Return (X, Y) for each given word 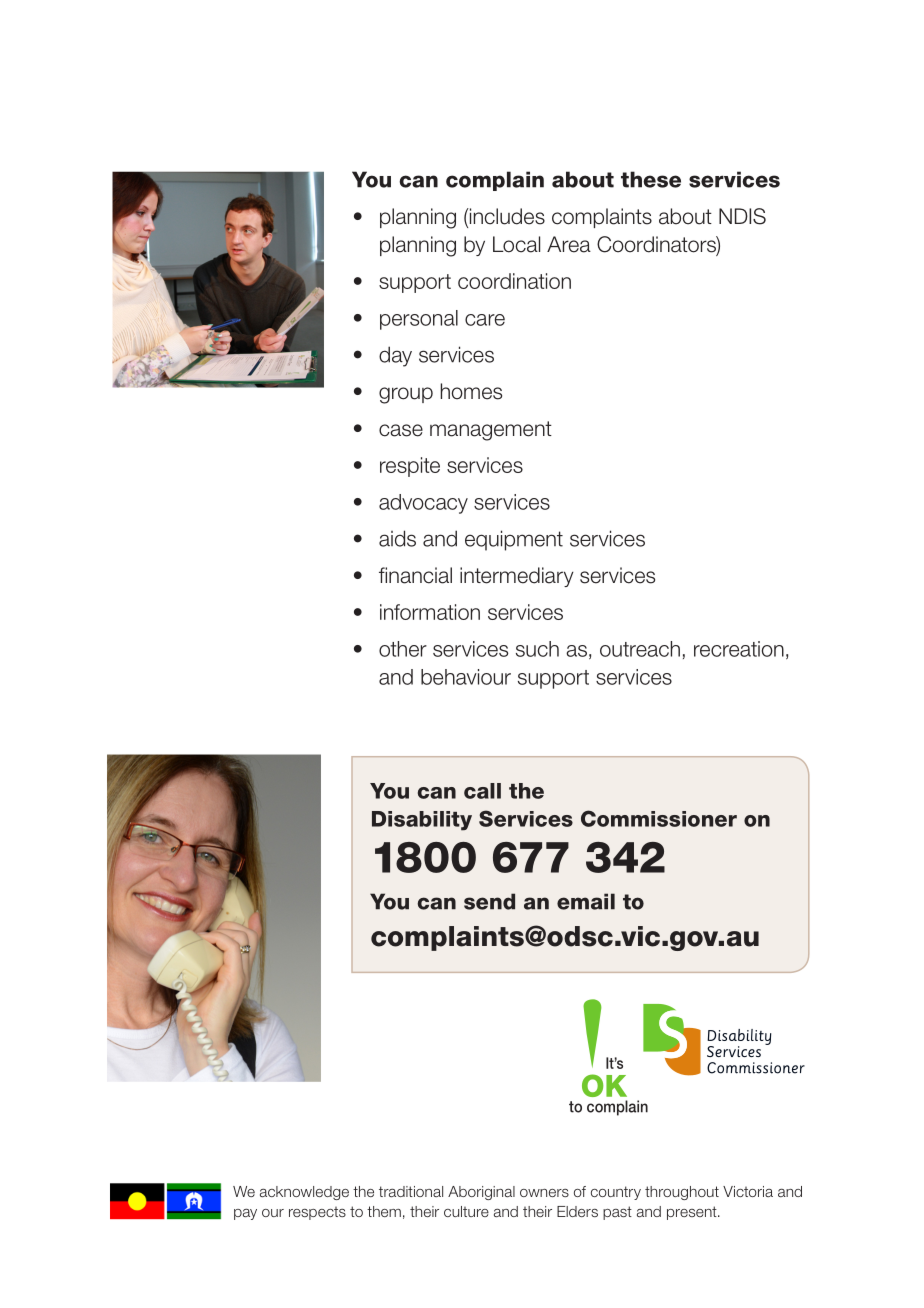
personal (419, 320)
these (651, 179)
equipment (514, 540)
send (489, 901)
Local (516, 244)
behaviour (466, 677)
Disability (422, 821)
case (401, 430)
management (491, 431)
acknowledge (304, 1193)
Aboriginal (481, 1193)
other (403, 649)
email (586, 901)
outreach (640, 649)
